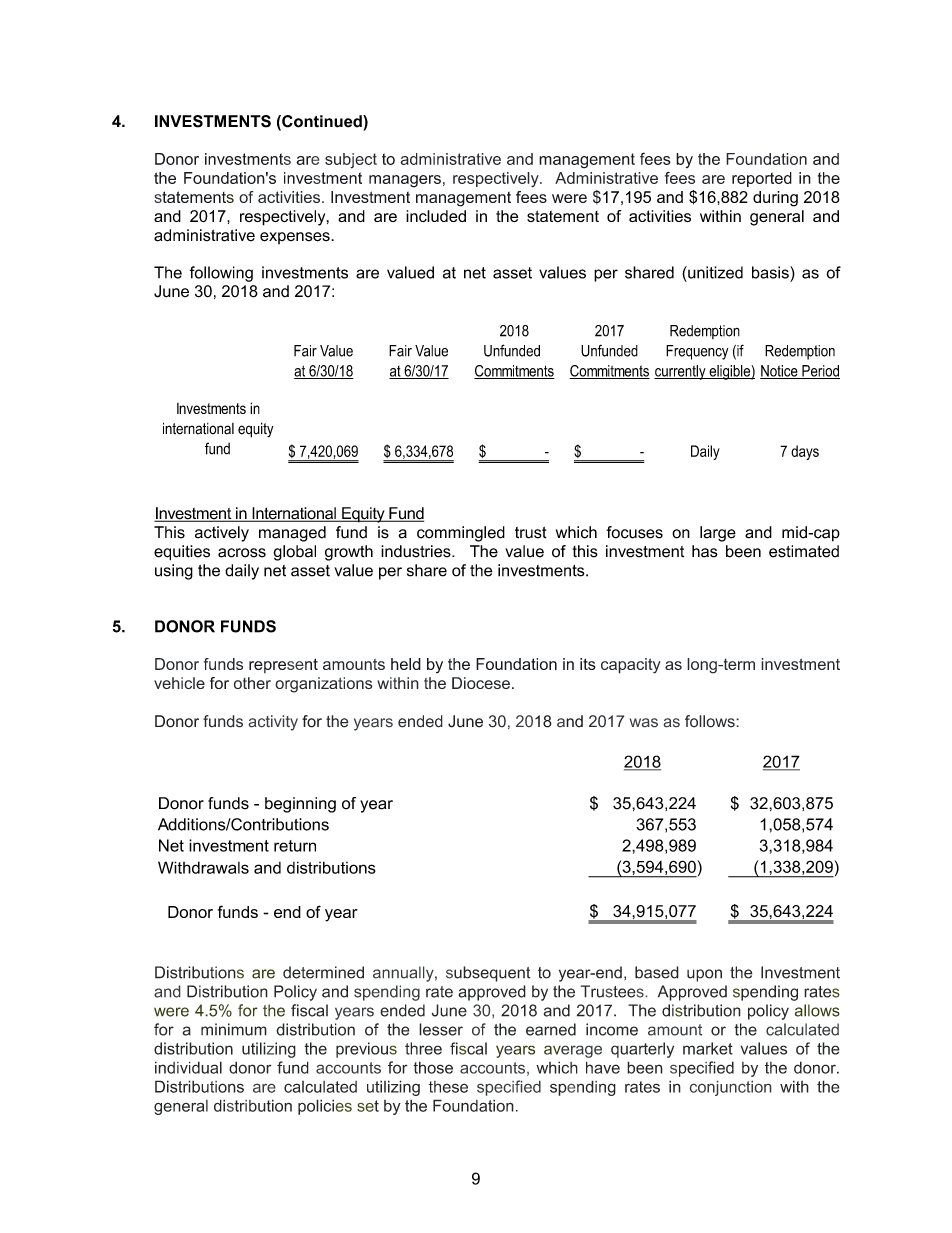 The width and height of the image is (952, 1233). What do you see at coordinates (188, 1067) in the image?
I see `individual` at bounding box center [188, 1067].
